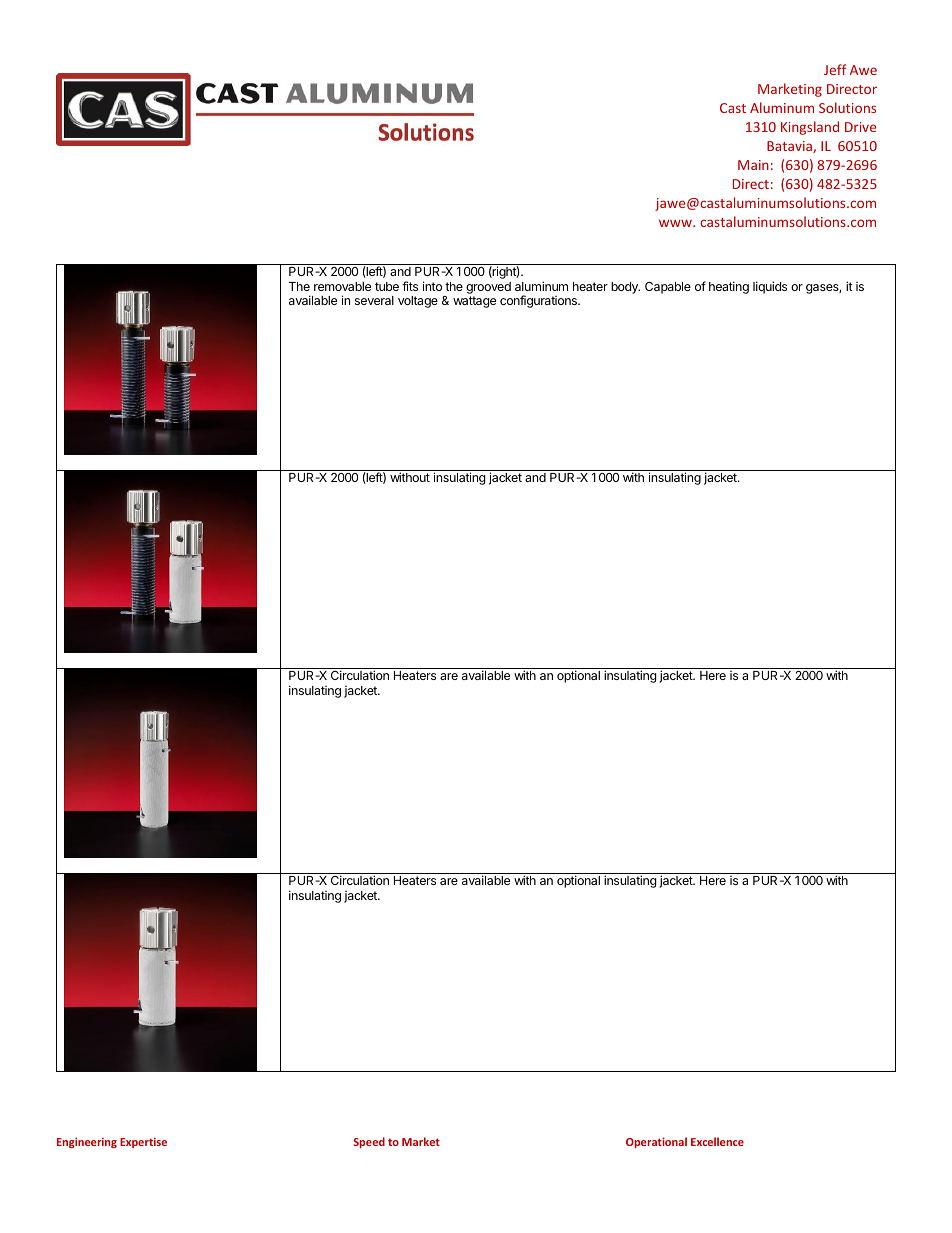 This screenshot has width=952, height=1233. I want to click on Excellence, so click(717, 1141).
